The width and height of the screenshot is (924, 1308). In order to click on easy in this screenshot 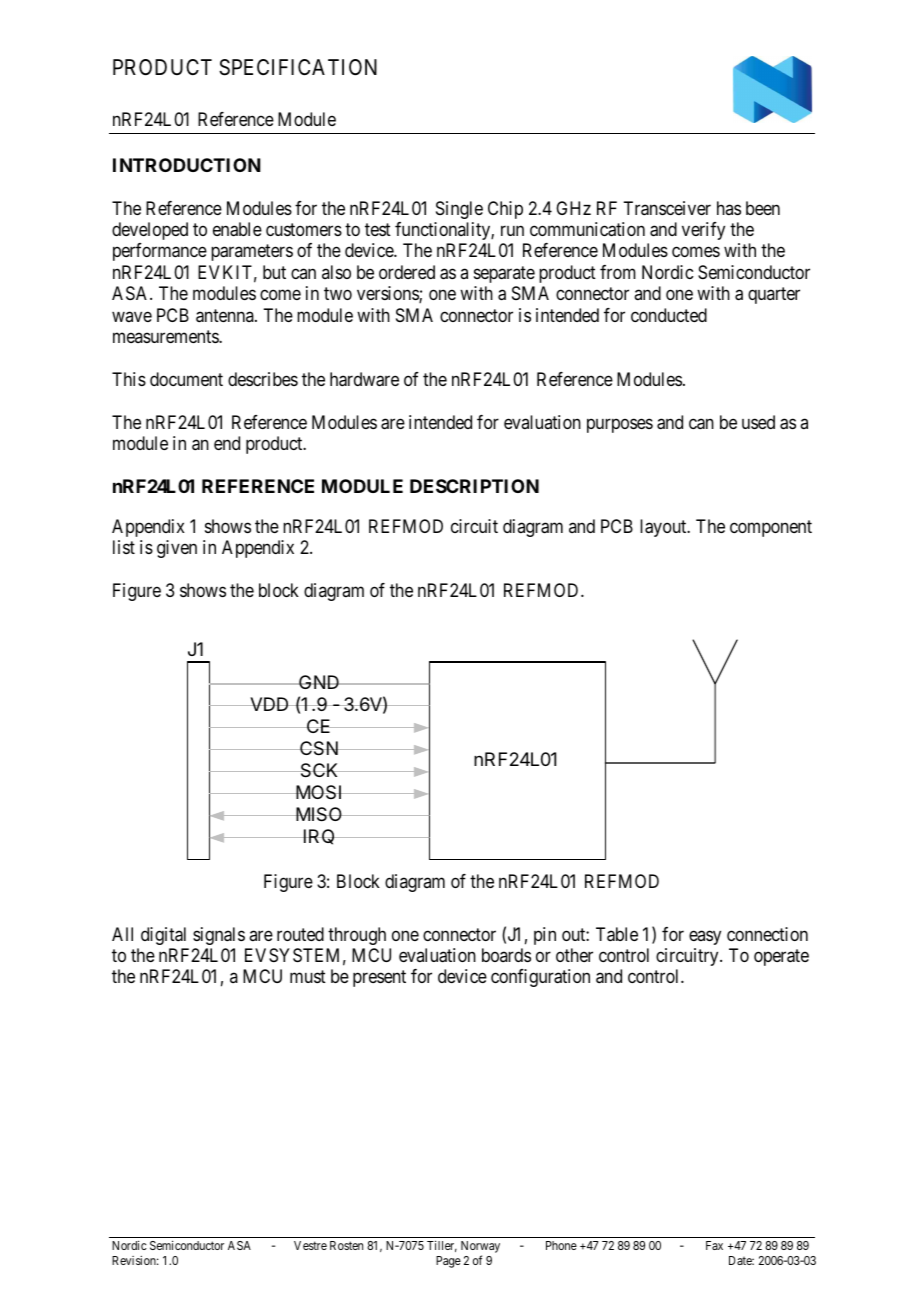, I will do `click(705, 937)`.
